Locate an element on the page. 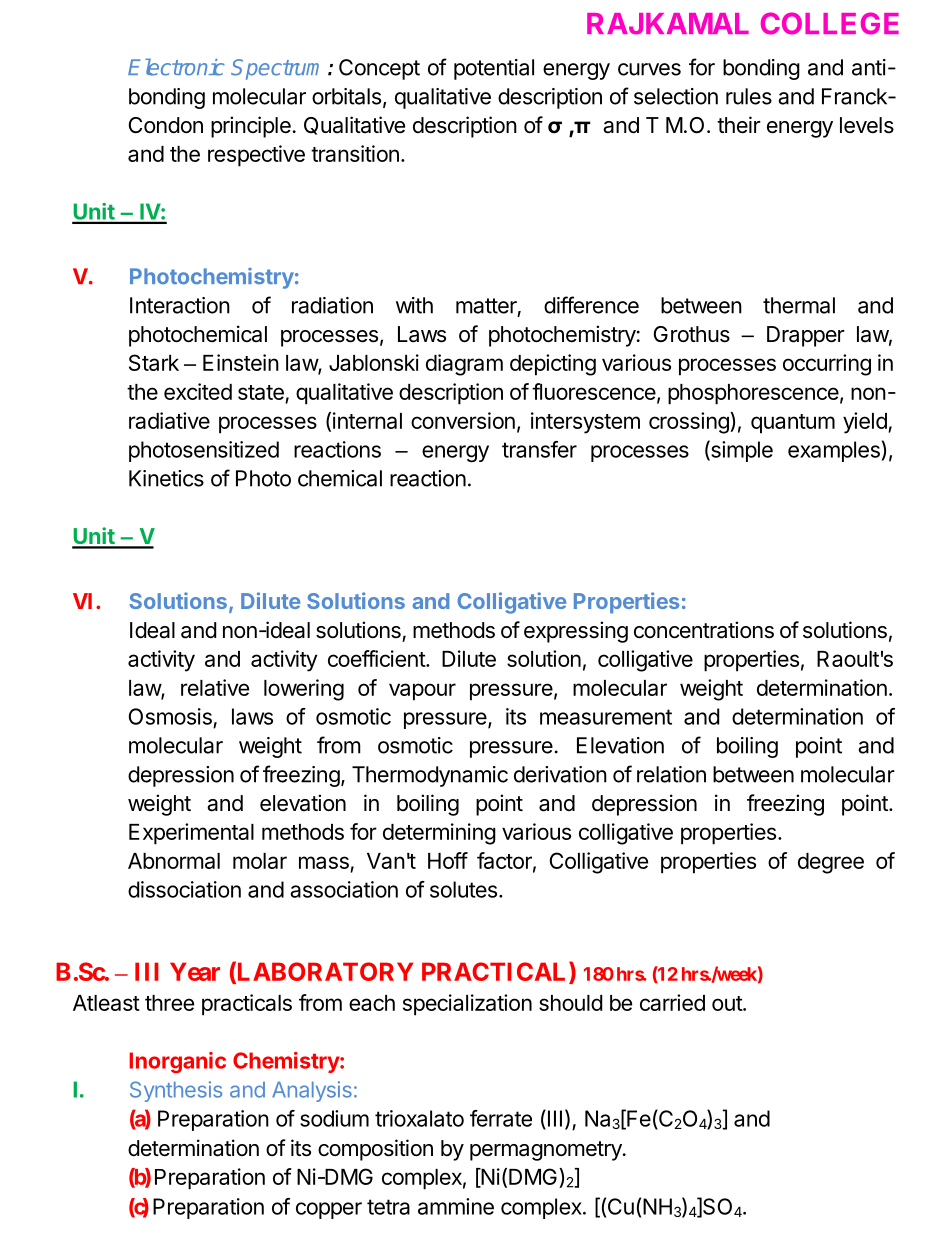 The height and width of the document is (1233, 952). potential is located at coordinates (494, 69).
